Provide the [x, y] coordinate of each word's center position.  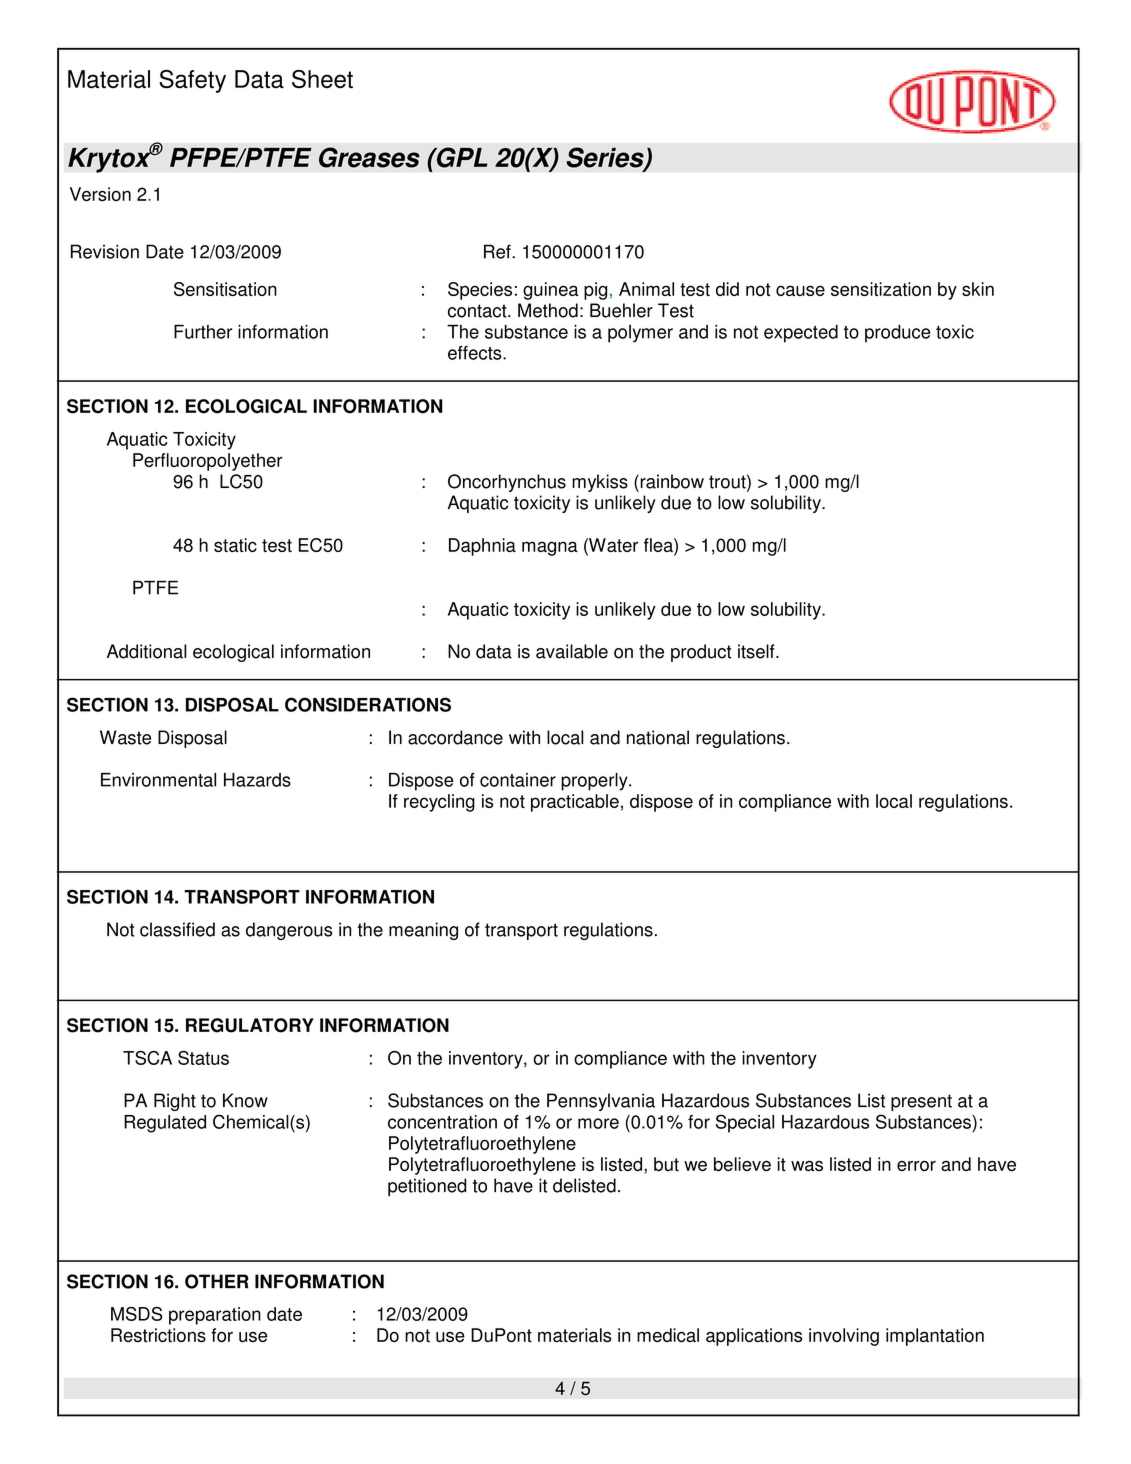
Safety [192, 81]
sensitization [881, 289]
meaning [423, 931]
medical [668, 1335]
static [235, 545]
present [921, 1102]
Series [606, 158]
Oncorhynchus [507, 483]
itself [757, 651]
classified [177, 929]
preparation [215, 1316]
